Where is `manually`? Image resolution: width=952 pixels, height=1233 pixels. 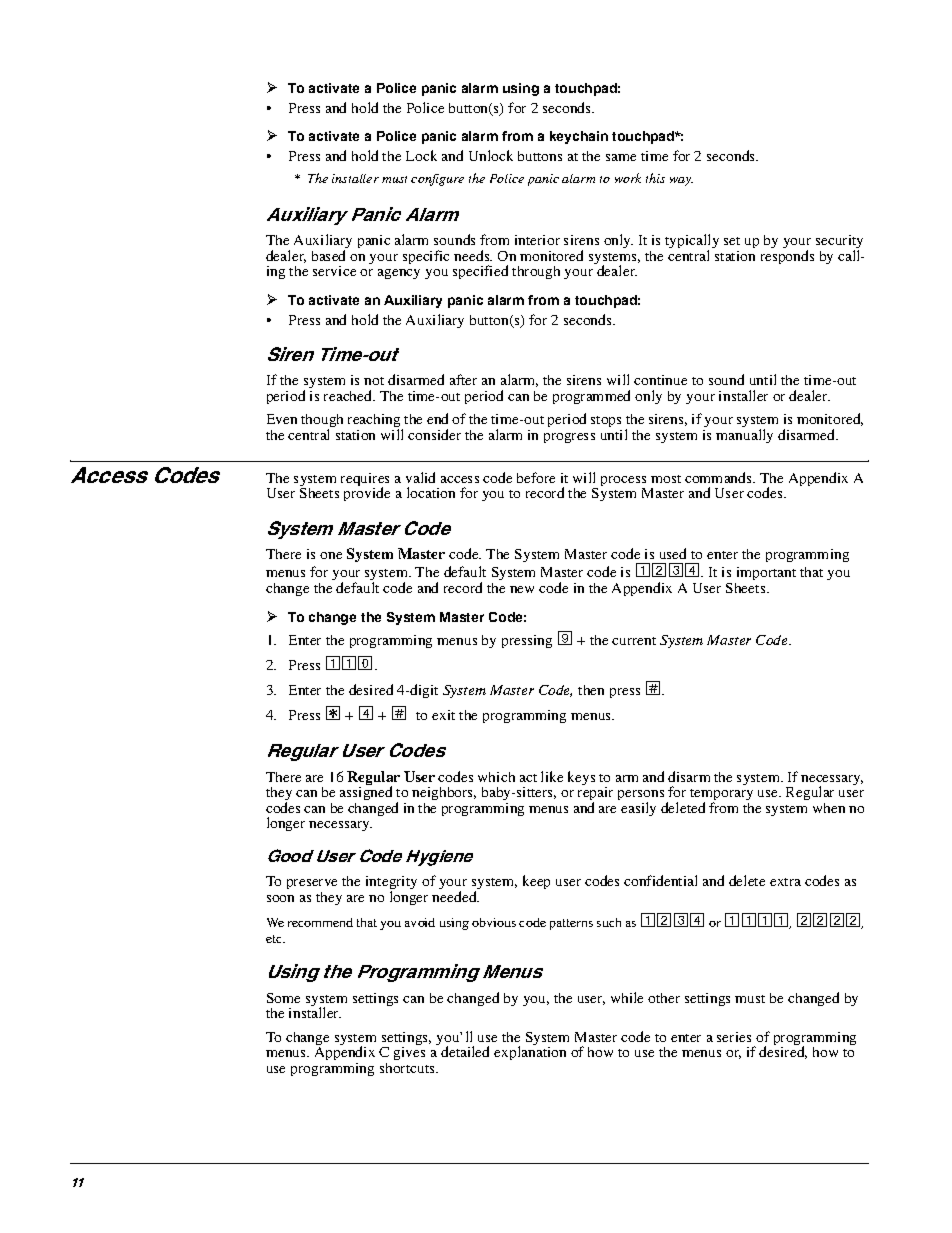
manually is located at coordinates (744, 436).
